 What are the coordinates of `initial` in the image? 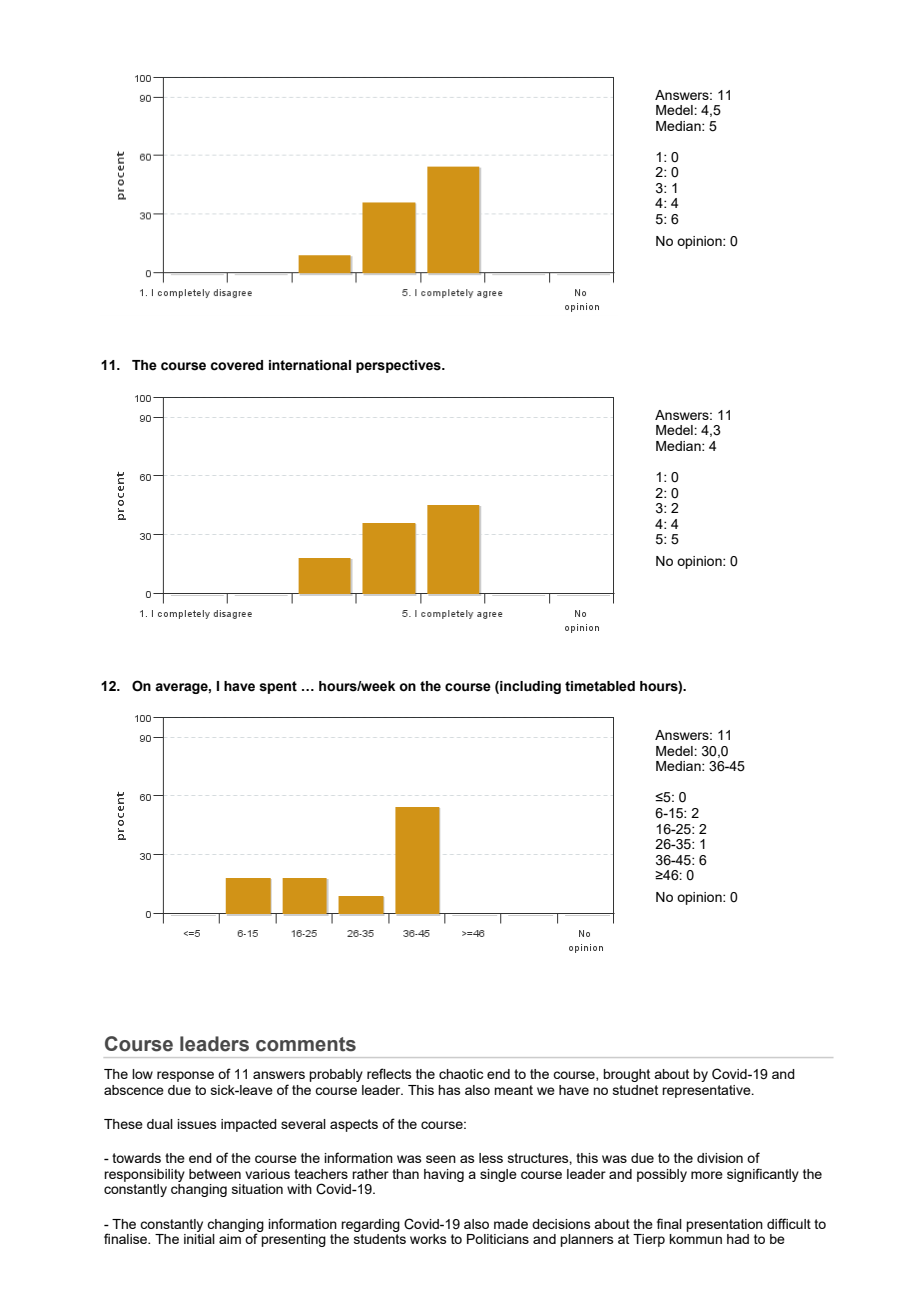 It's located at (199, 1239).
